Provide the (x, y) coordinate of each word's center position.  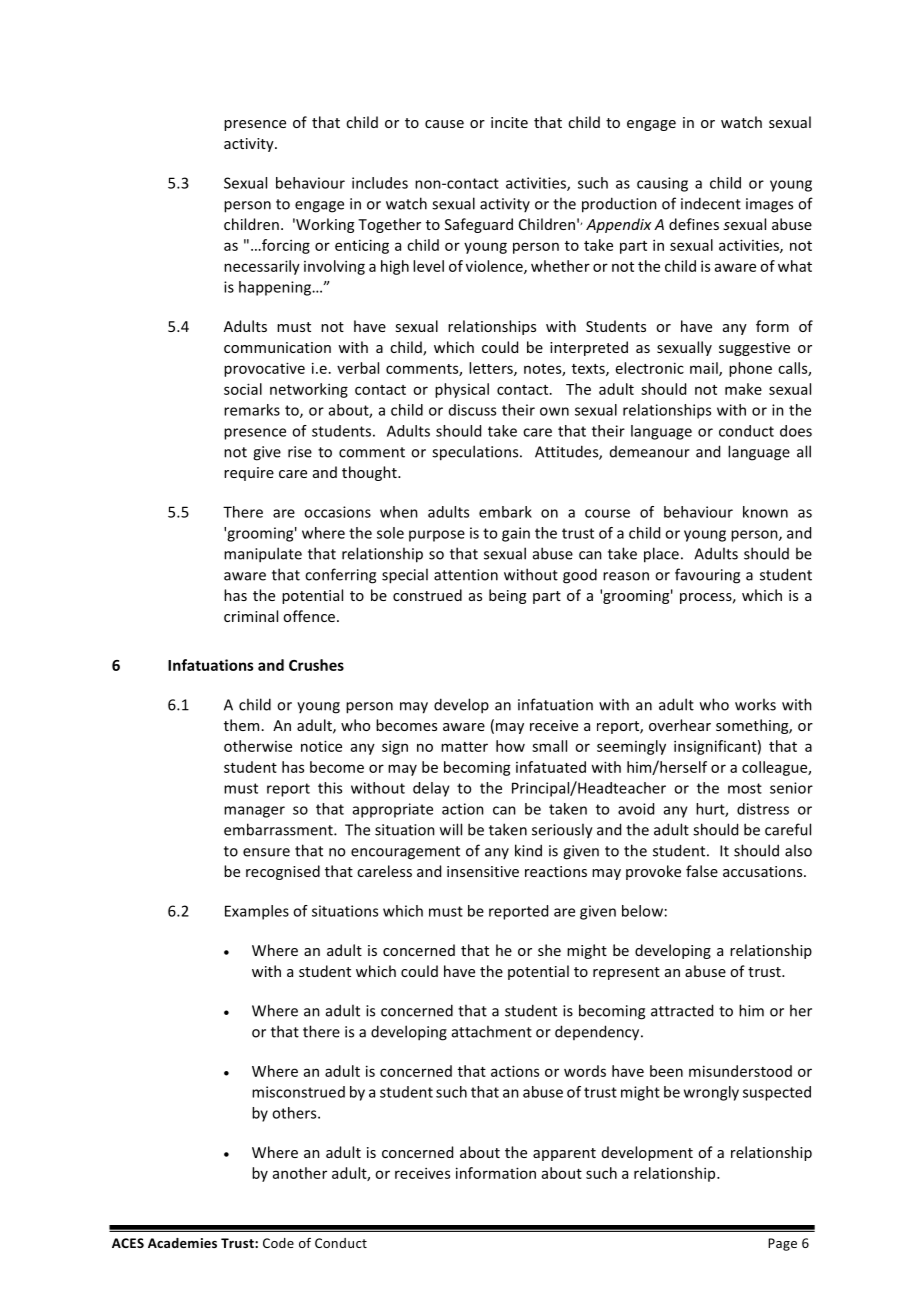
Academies (182, 1243)
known (765, 512)
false (702, 871)
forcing (285, 246)
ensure (266, 852)
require (249, 474)
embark (505, 512)
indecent (711, 203)
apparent (564, 1154)
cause (444, 124)
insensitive (483, 871)
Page (782, 1244)
